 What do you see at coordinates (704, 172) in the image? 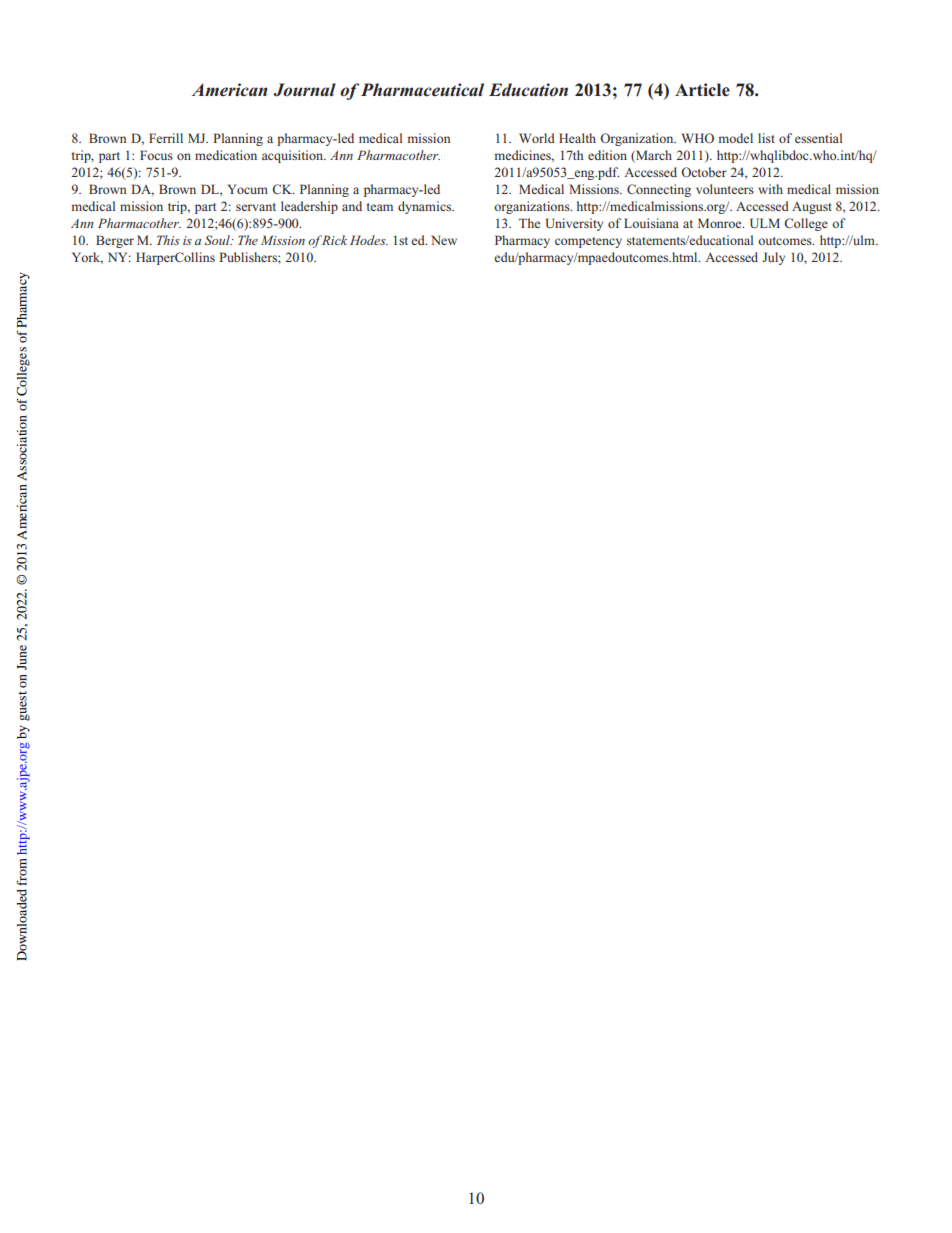
I see `October` at bounding box center [704, 172].
